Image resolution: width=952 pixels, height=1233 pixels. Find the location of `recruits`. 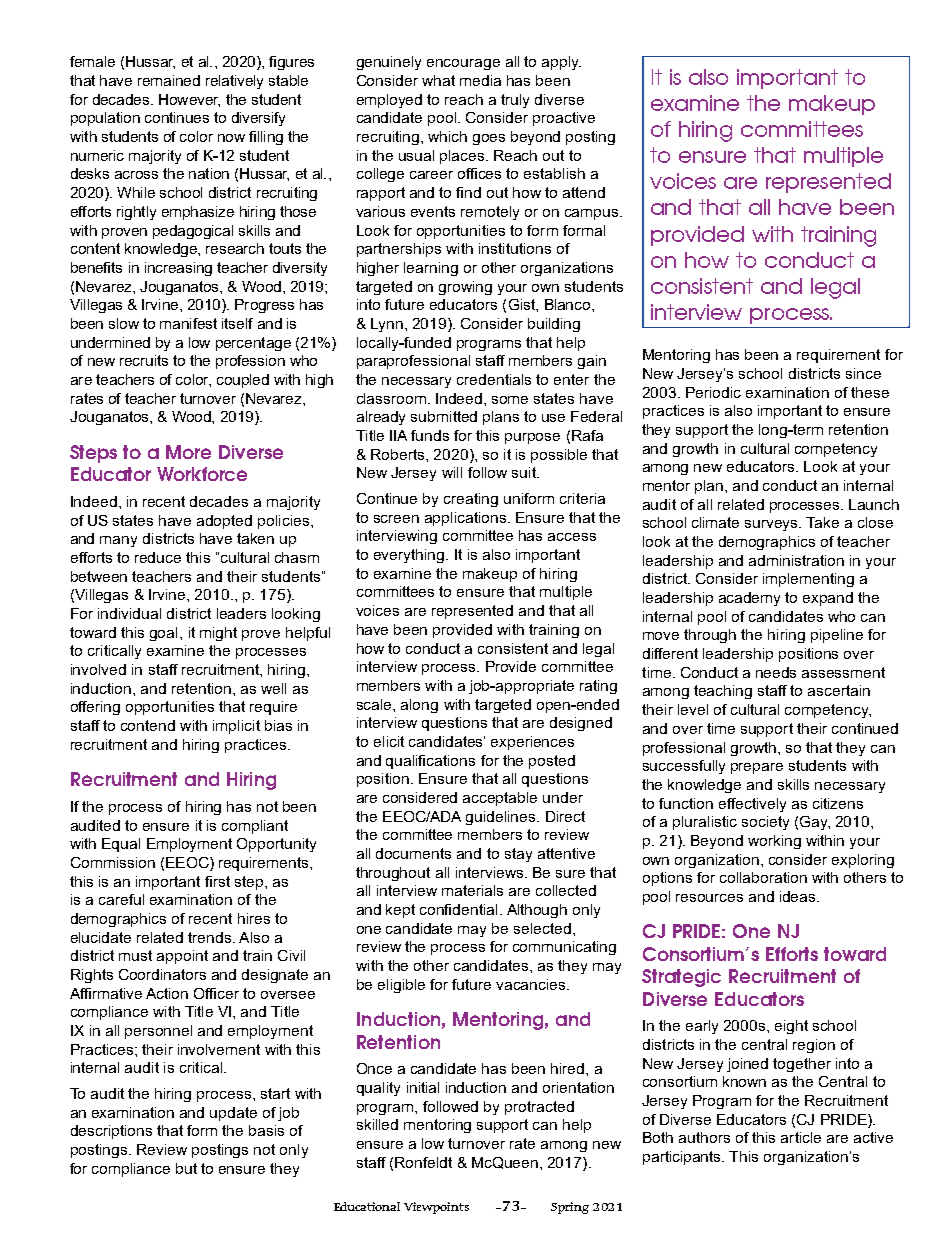

recruits is located at coordinates (144, 360).
